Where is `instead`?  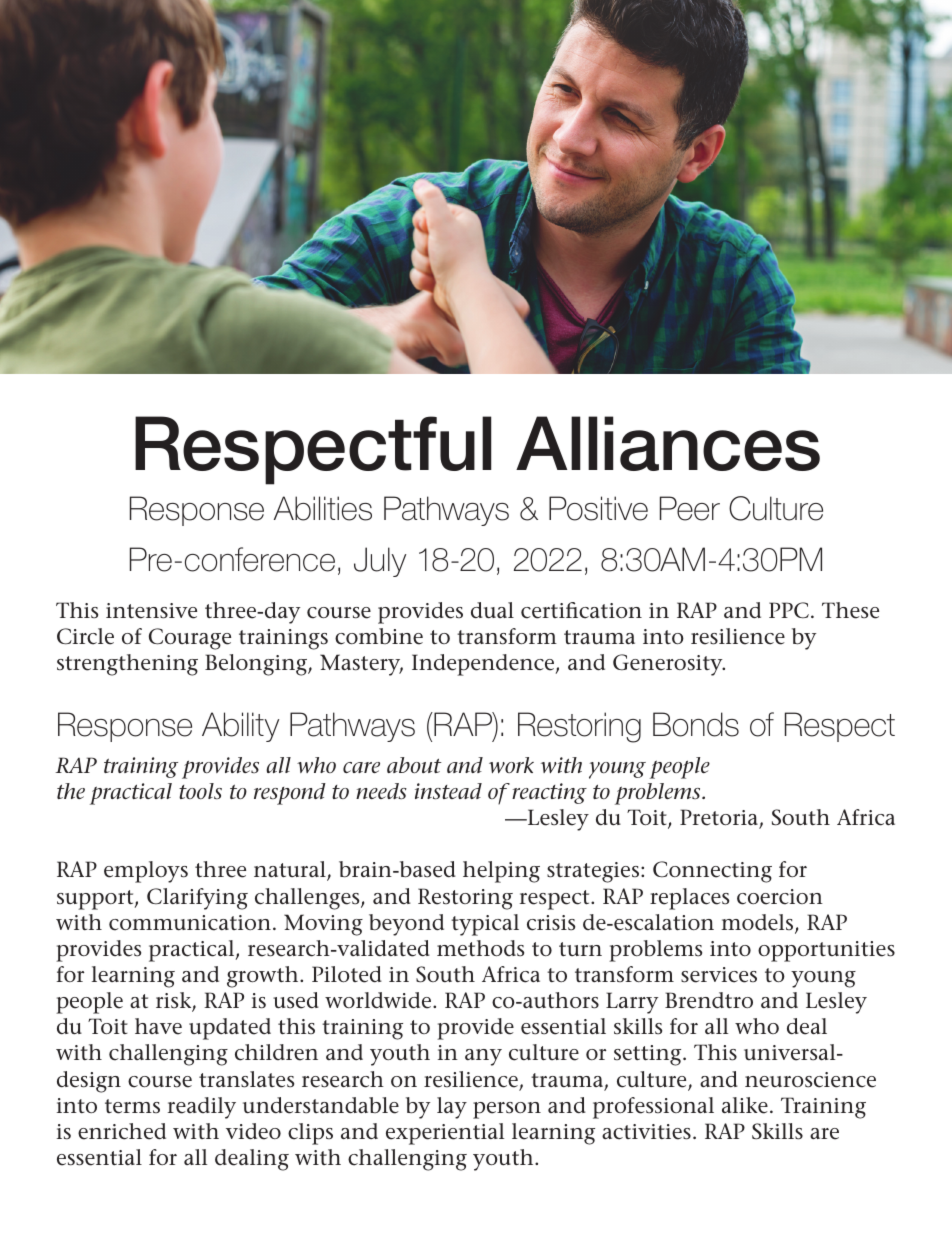
instead is located at coordinates (448, 791).
